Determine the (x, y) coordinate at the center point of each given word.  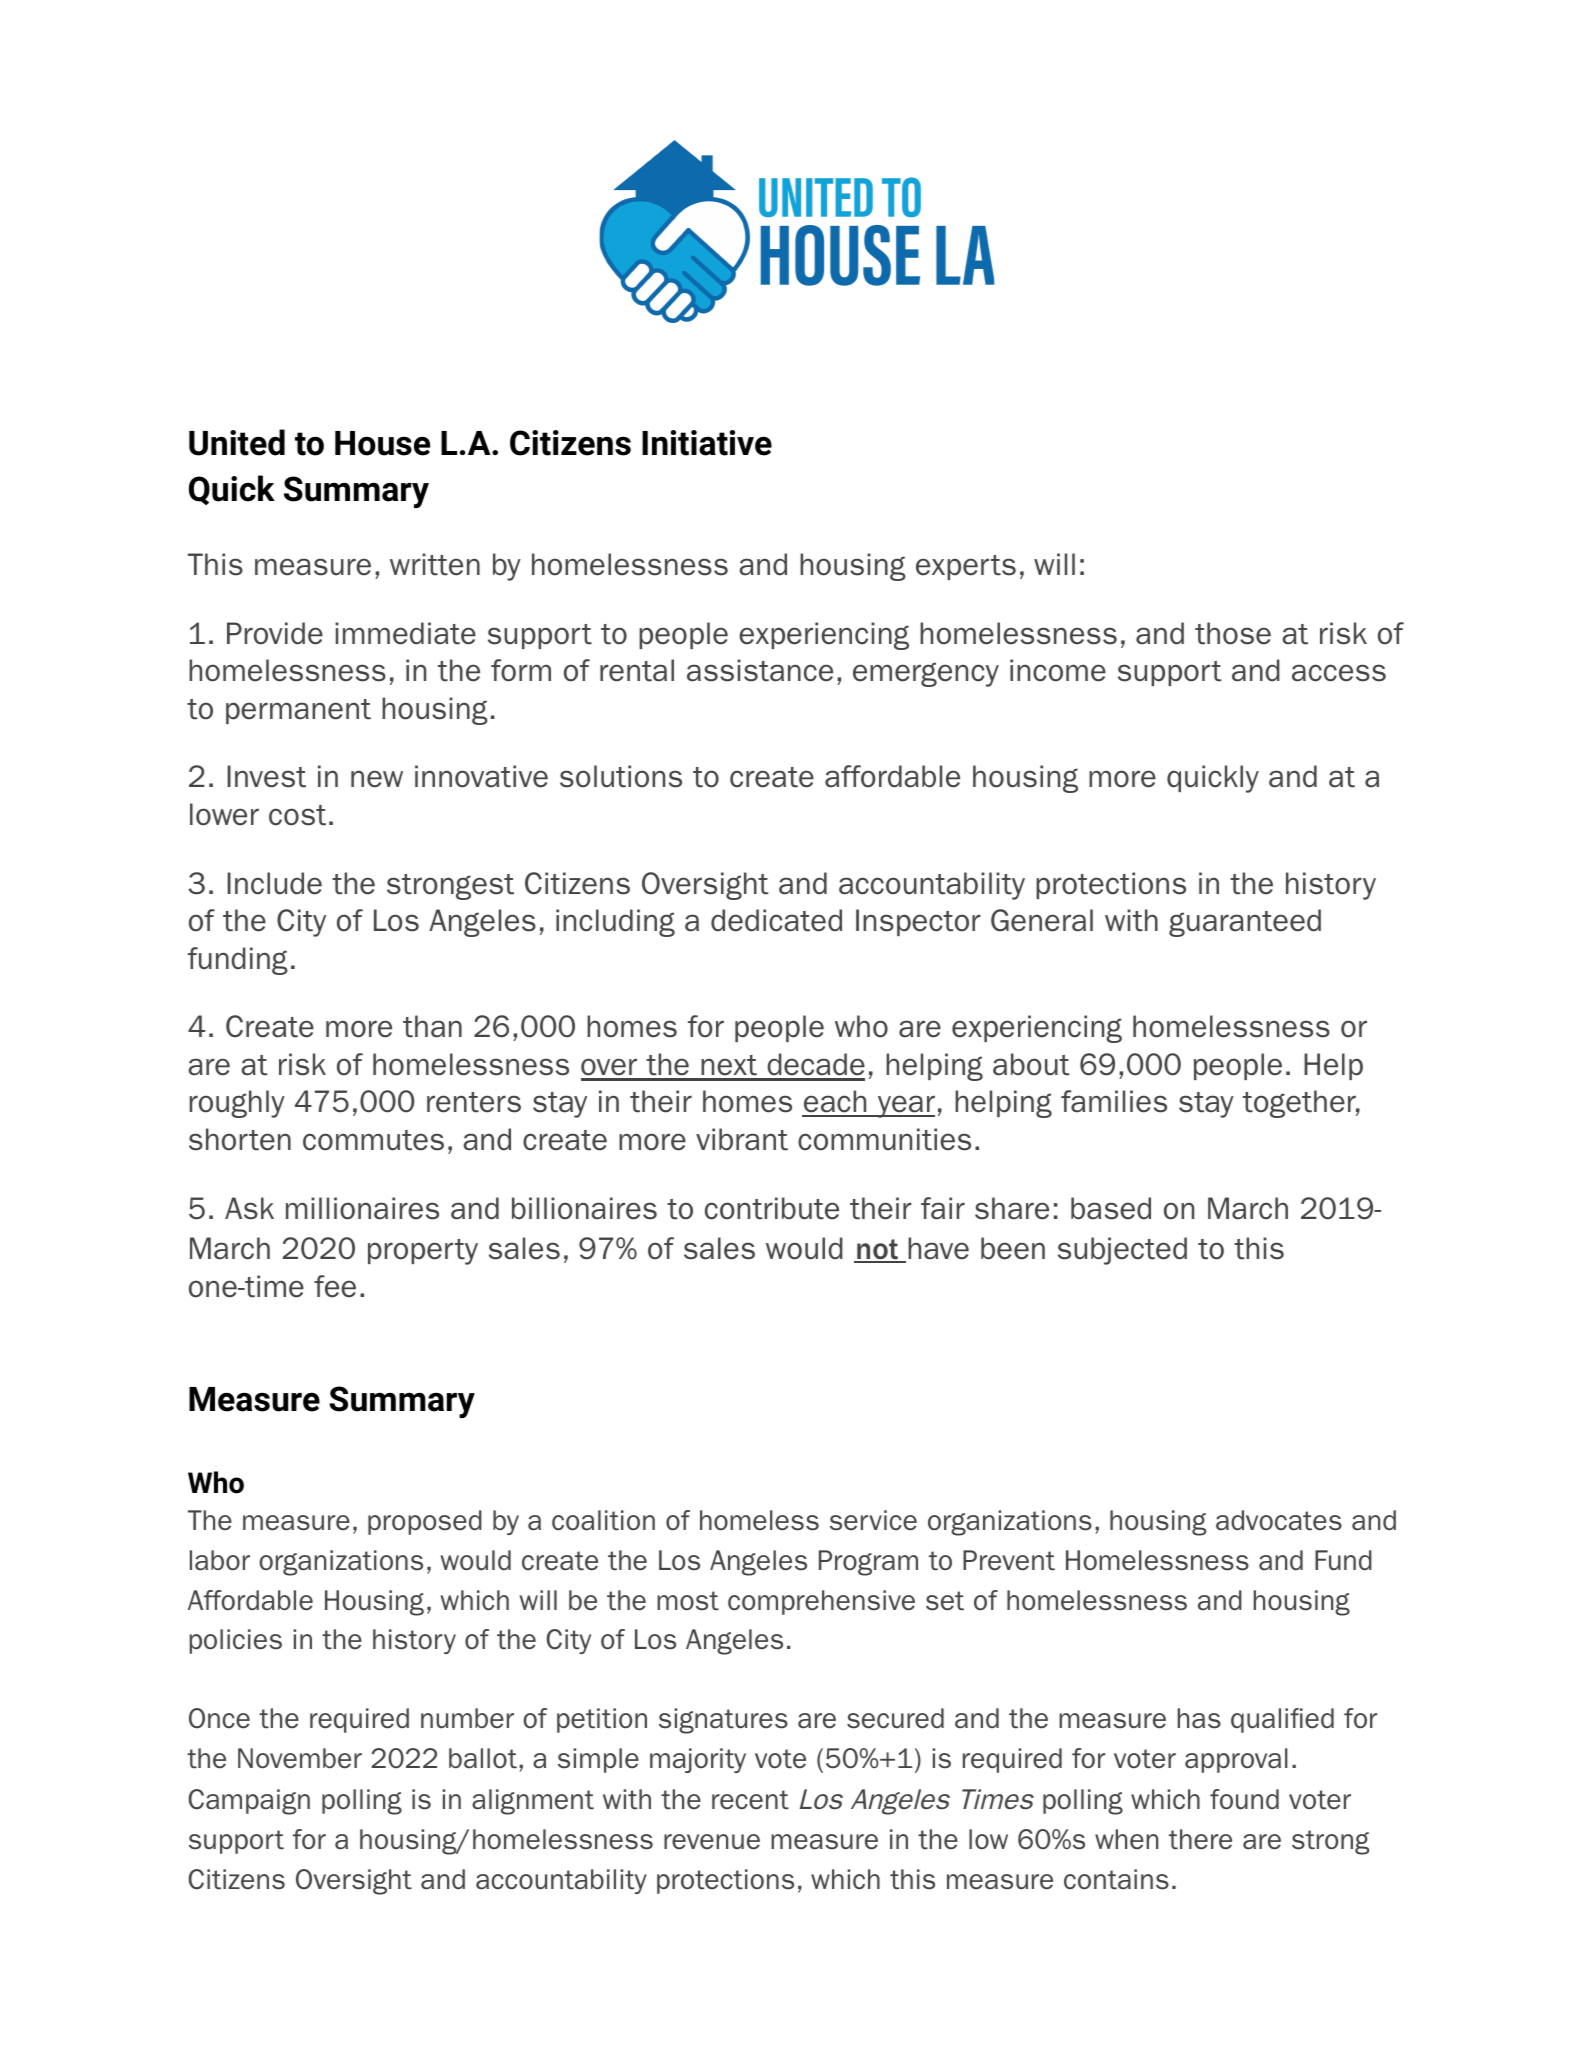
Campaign (249, 1802)
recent (750, 1800)
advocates (1279, 1520)
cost (297, 815)
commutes (373, 1140)
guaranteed (1245, 923)
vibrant (742, 1139)
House (382, 443)
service (873, 1520)
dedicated (776, 920)
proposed (425, 1522)
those (1233, 633)
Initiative (707, 443)
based (1111, 1208)
